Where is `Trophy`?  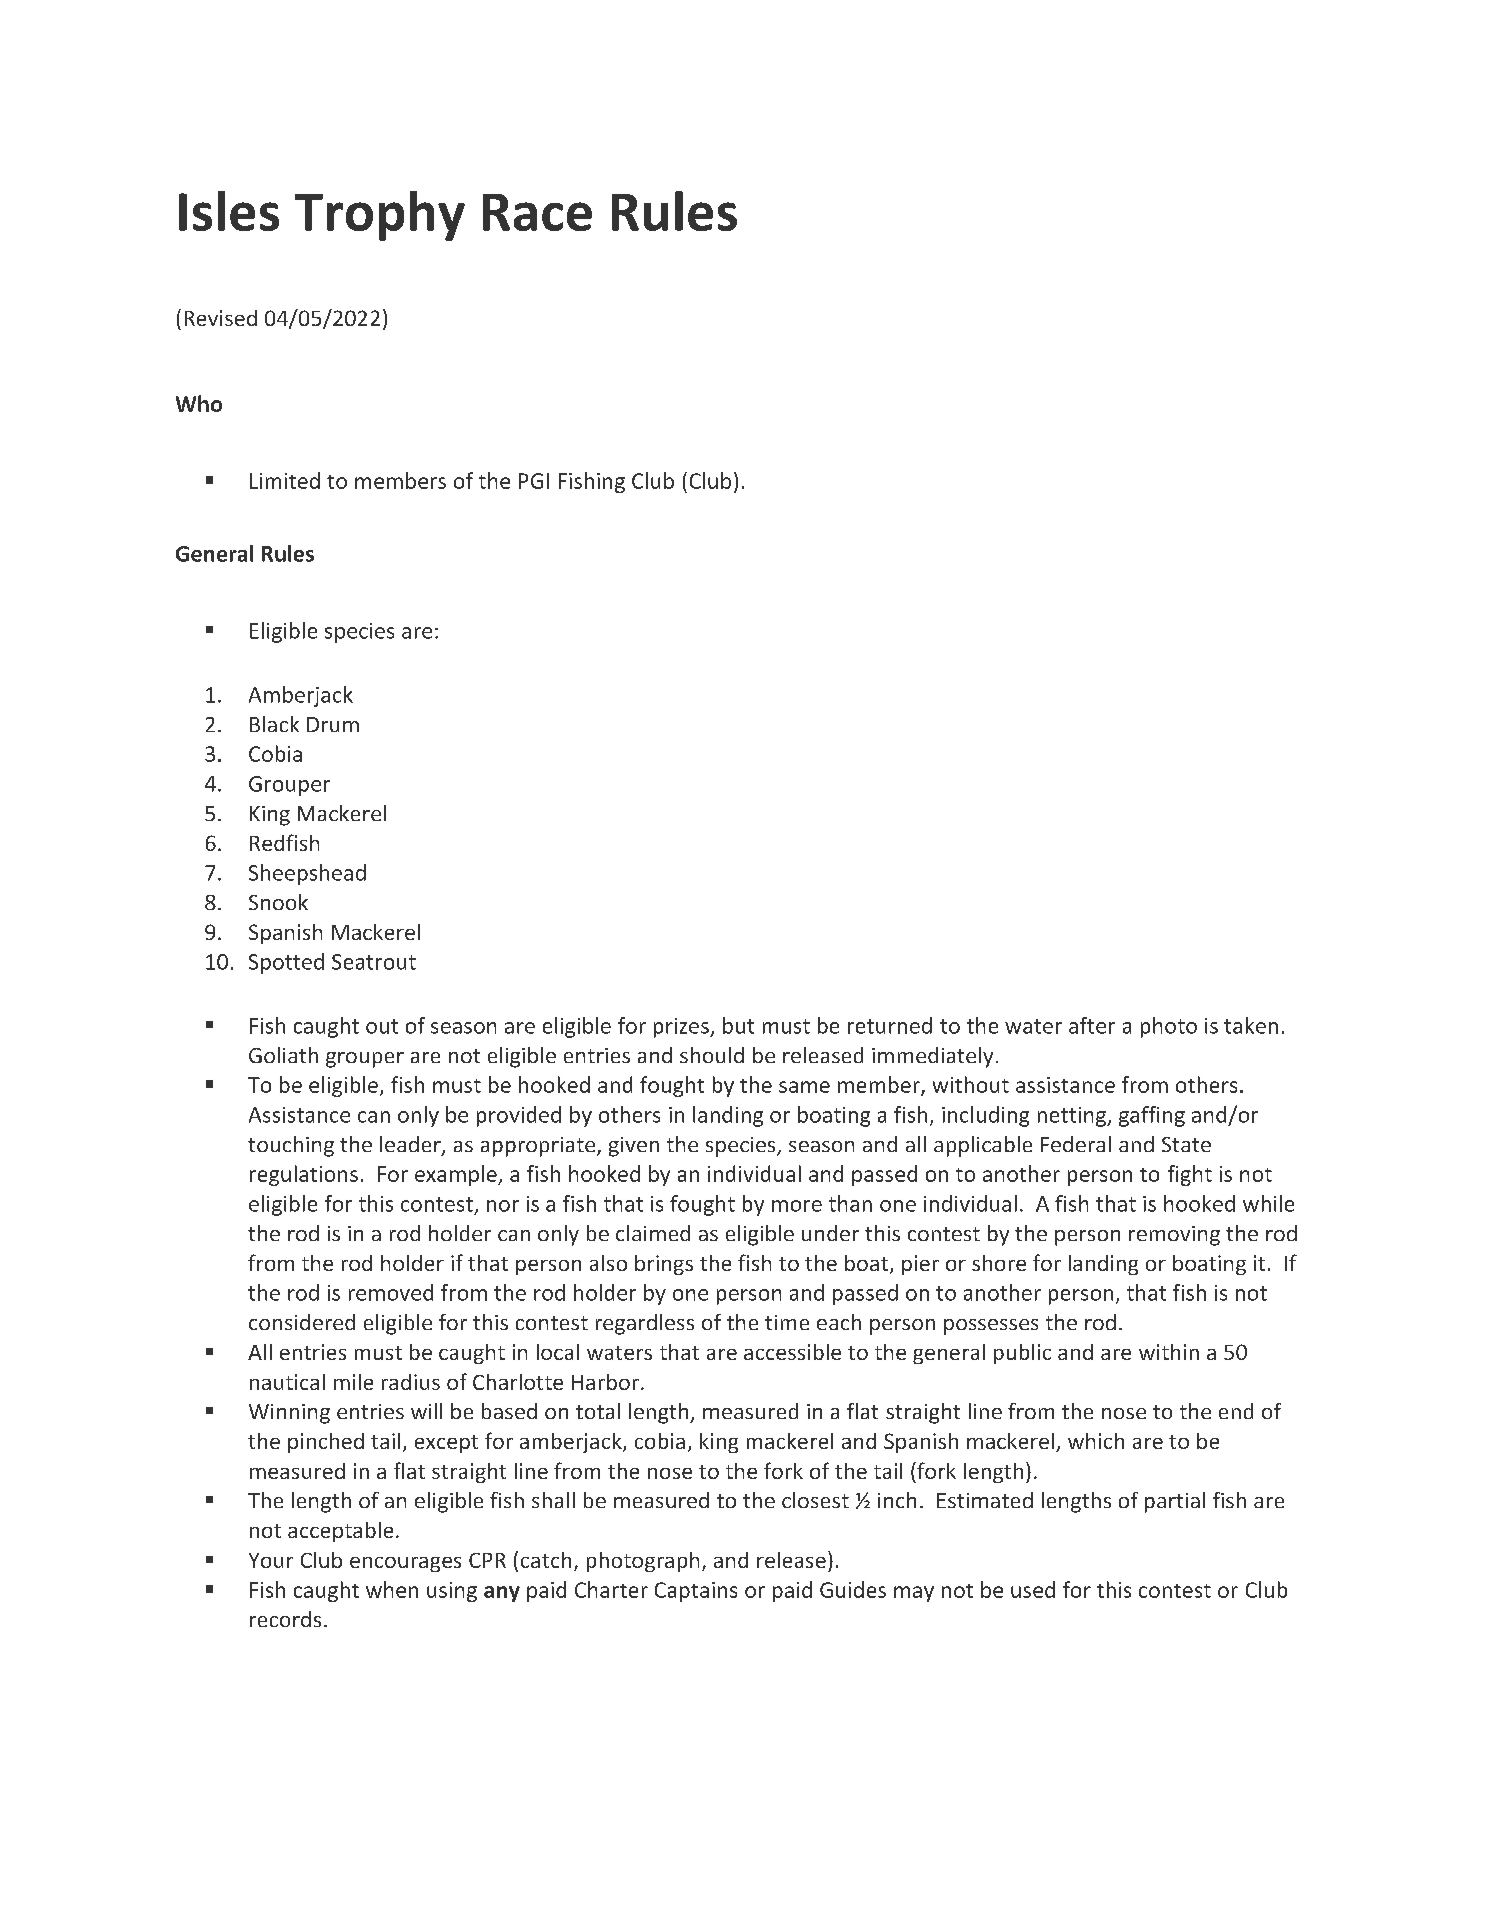
Trophy is located at coordinates (380, 216).
